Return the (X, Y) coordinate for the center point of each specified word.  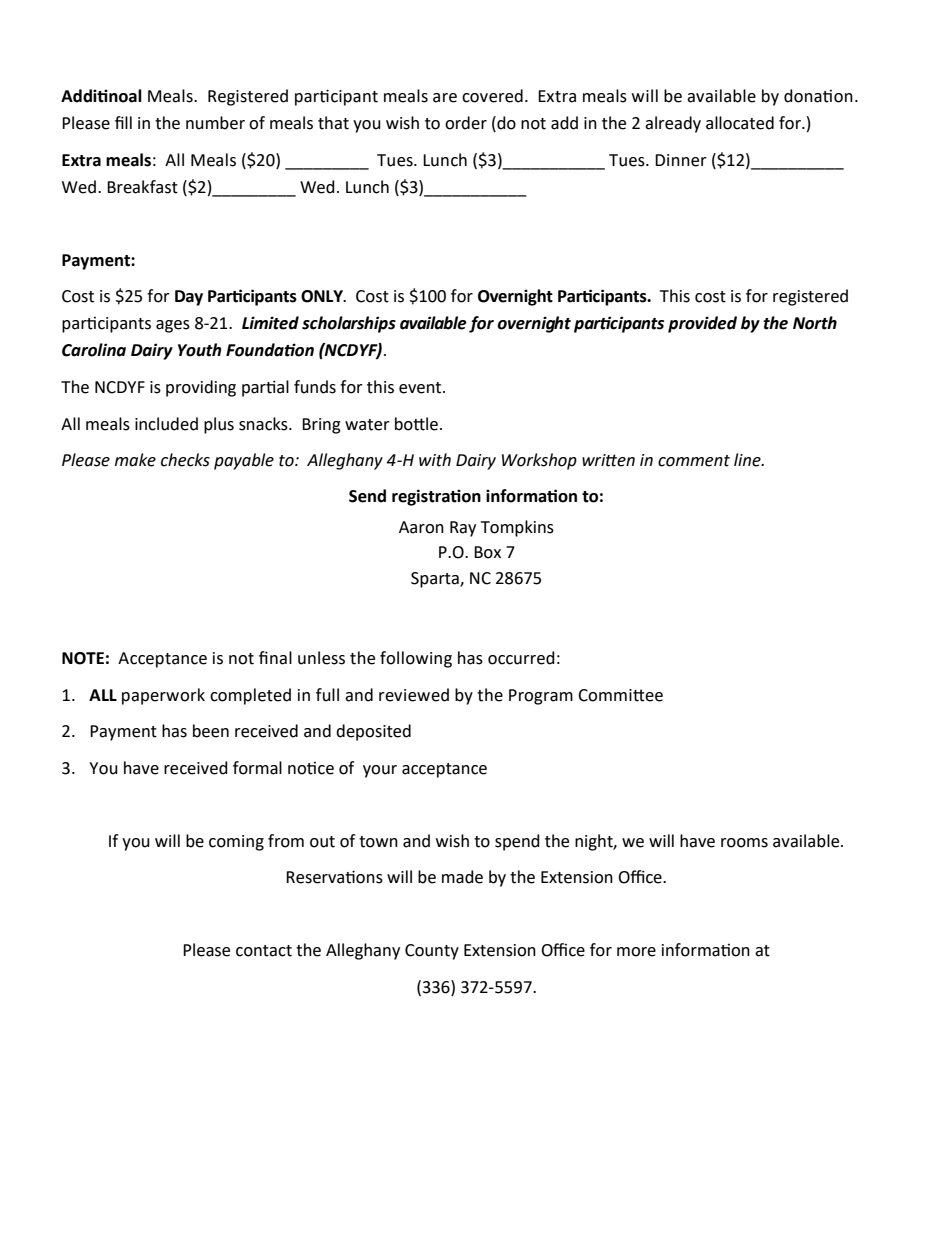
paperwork (163, 696)
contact (264, 951)
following (416, 659)
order (466, 123)
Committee (620, 695)
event (421, 388)
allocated (740, 123)
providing (201, 388)
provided (702, 324)
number (215, 123)
